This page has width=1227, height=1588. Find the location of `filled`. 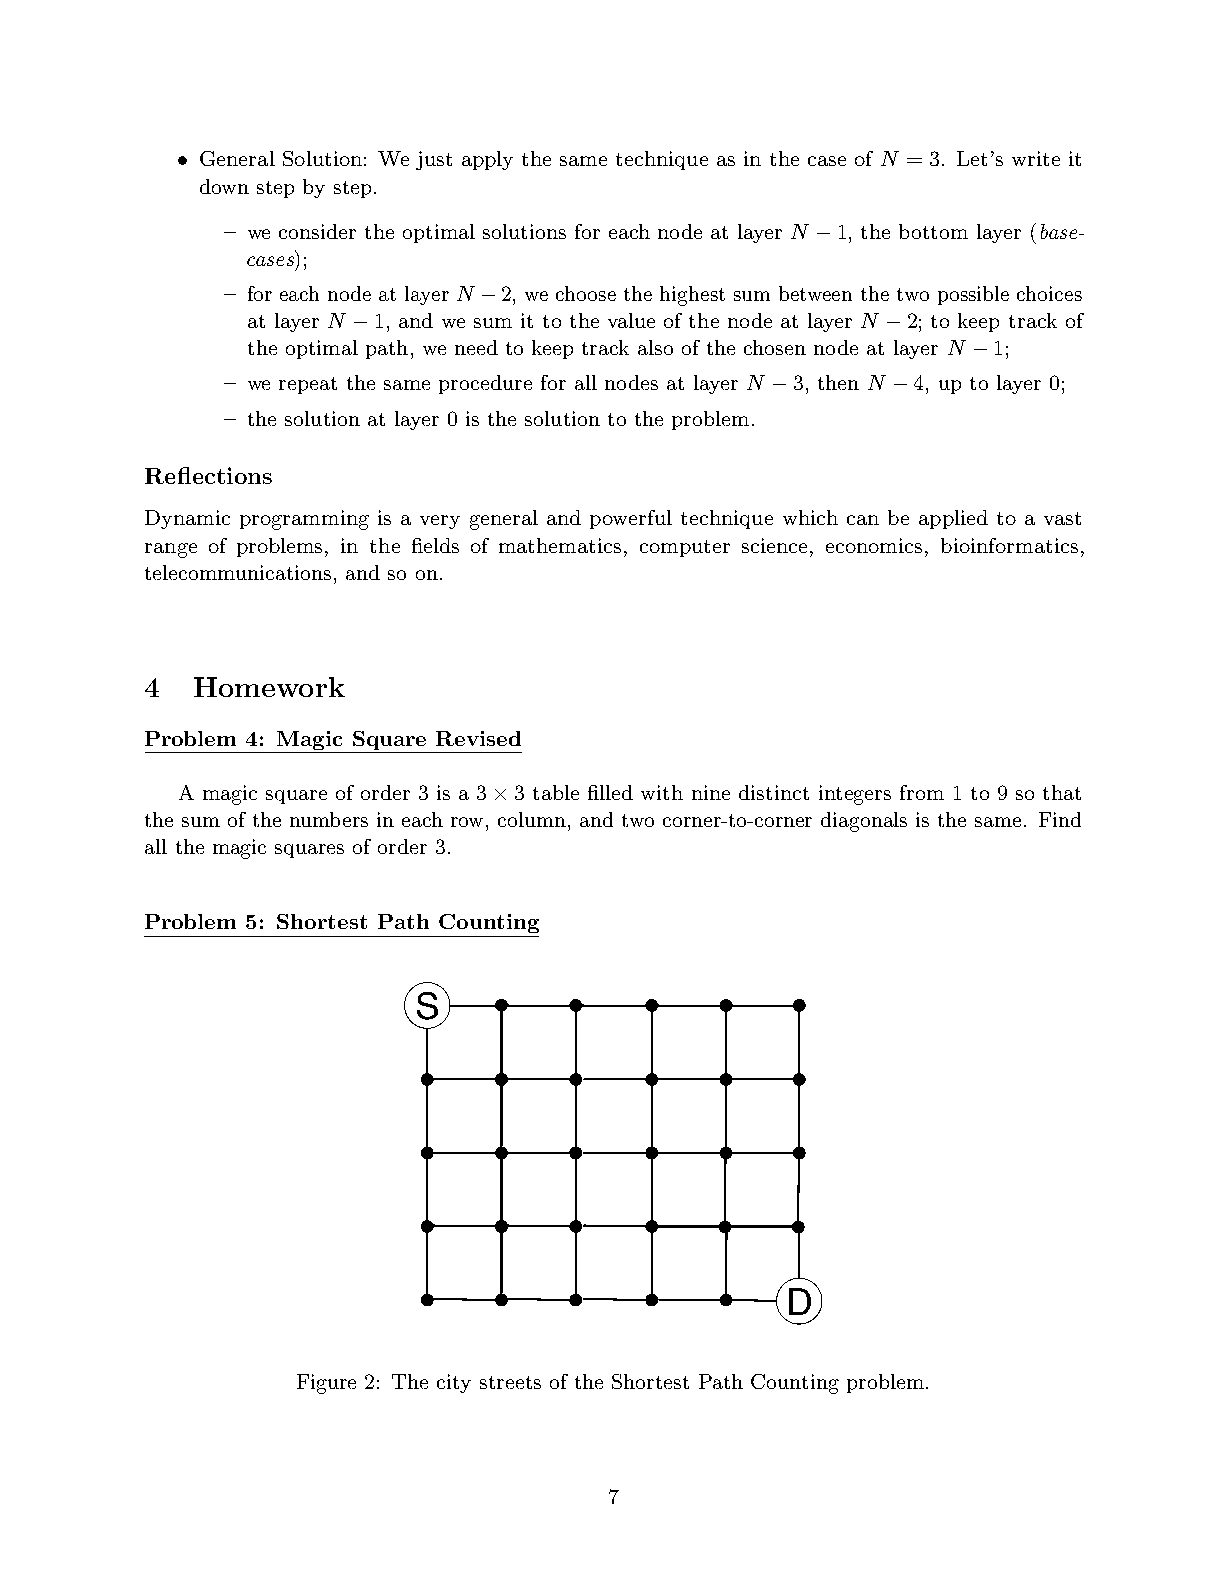

filled is located at coordinates (610, 792).
